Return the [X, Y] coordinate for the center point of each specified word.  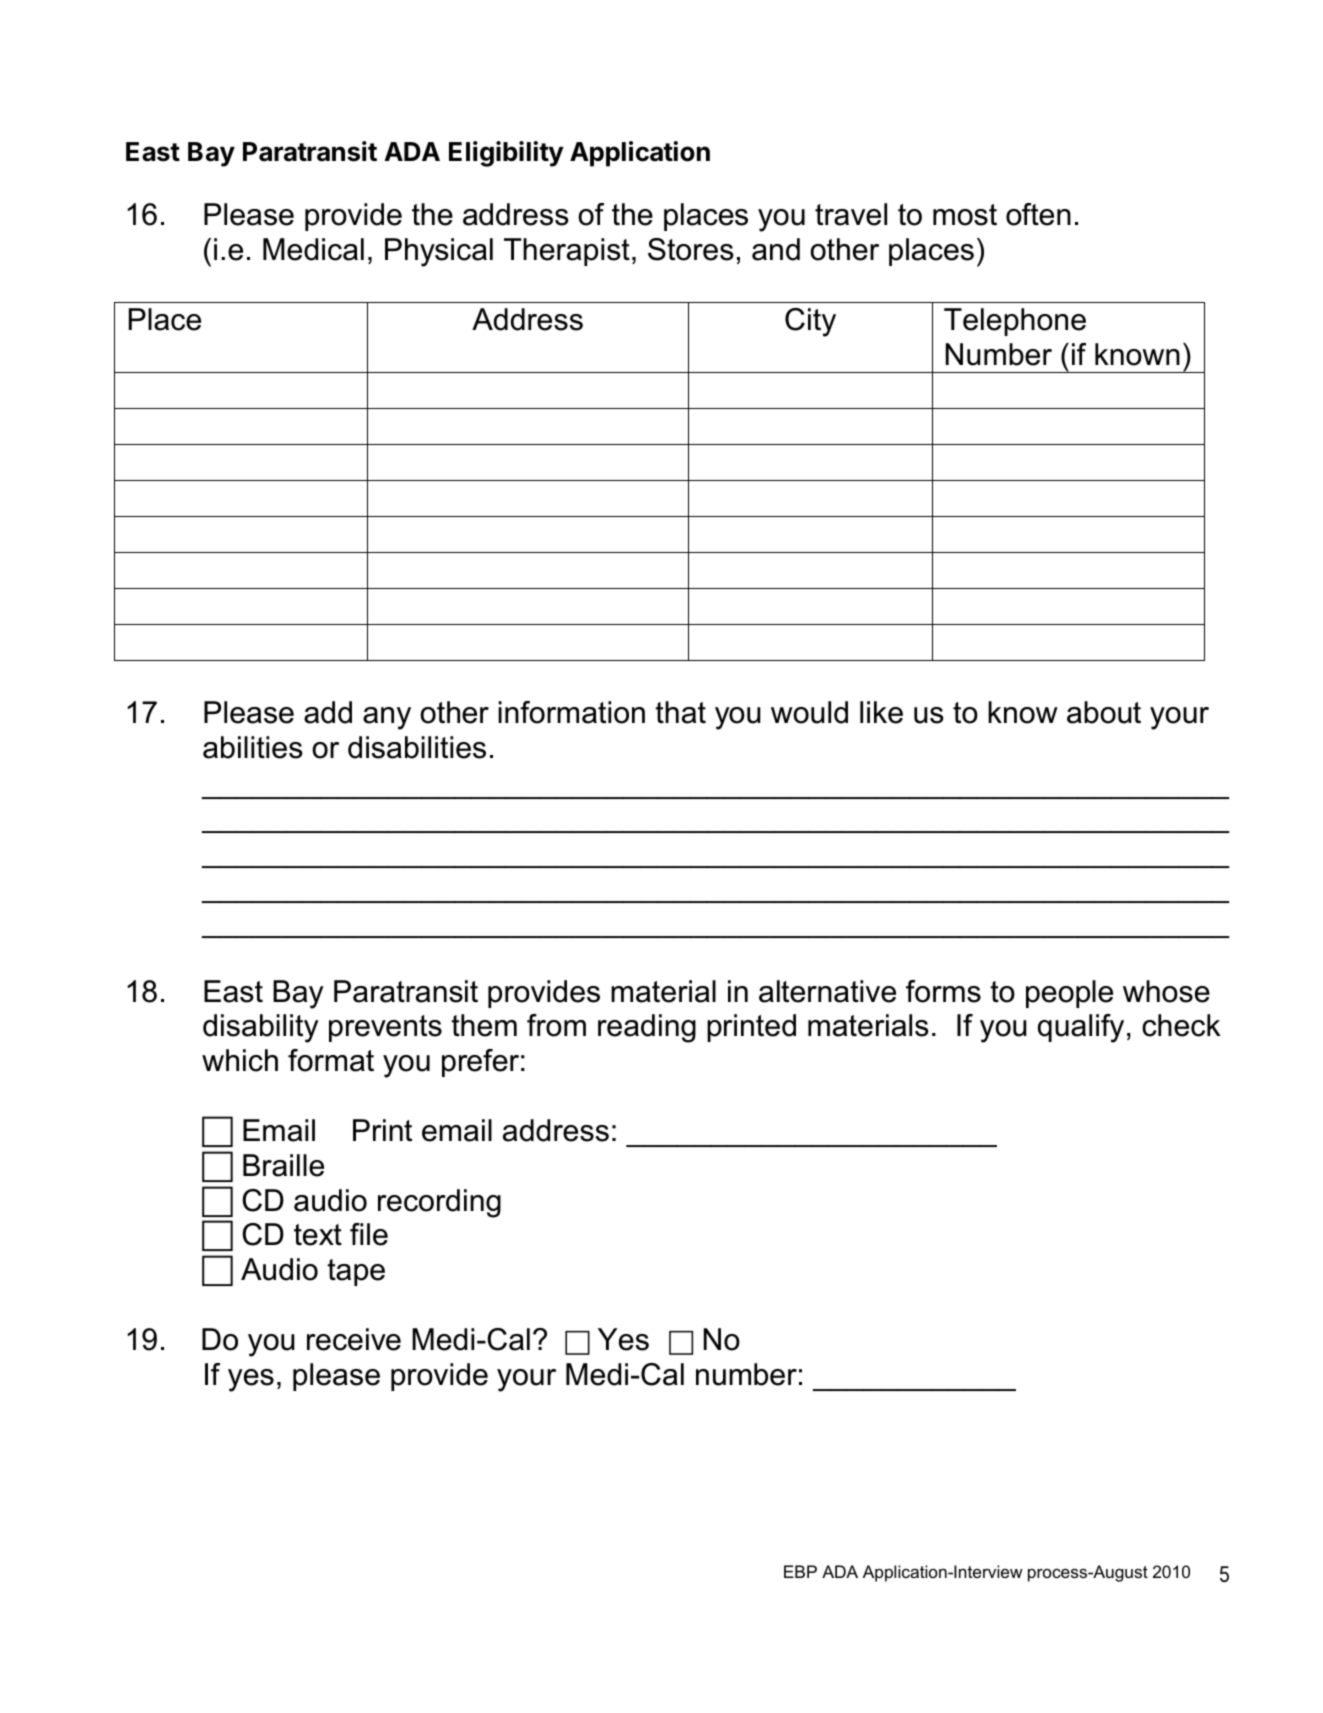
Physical [439, 252]
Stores [691, 249]
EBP [800, 1571]
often [1038, 214]
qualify [1081, 1028]
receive [354, 1339]
